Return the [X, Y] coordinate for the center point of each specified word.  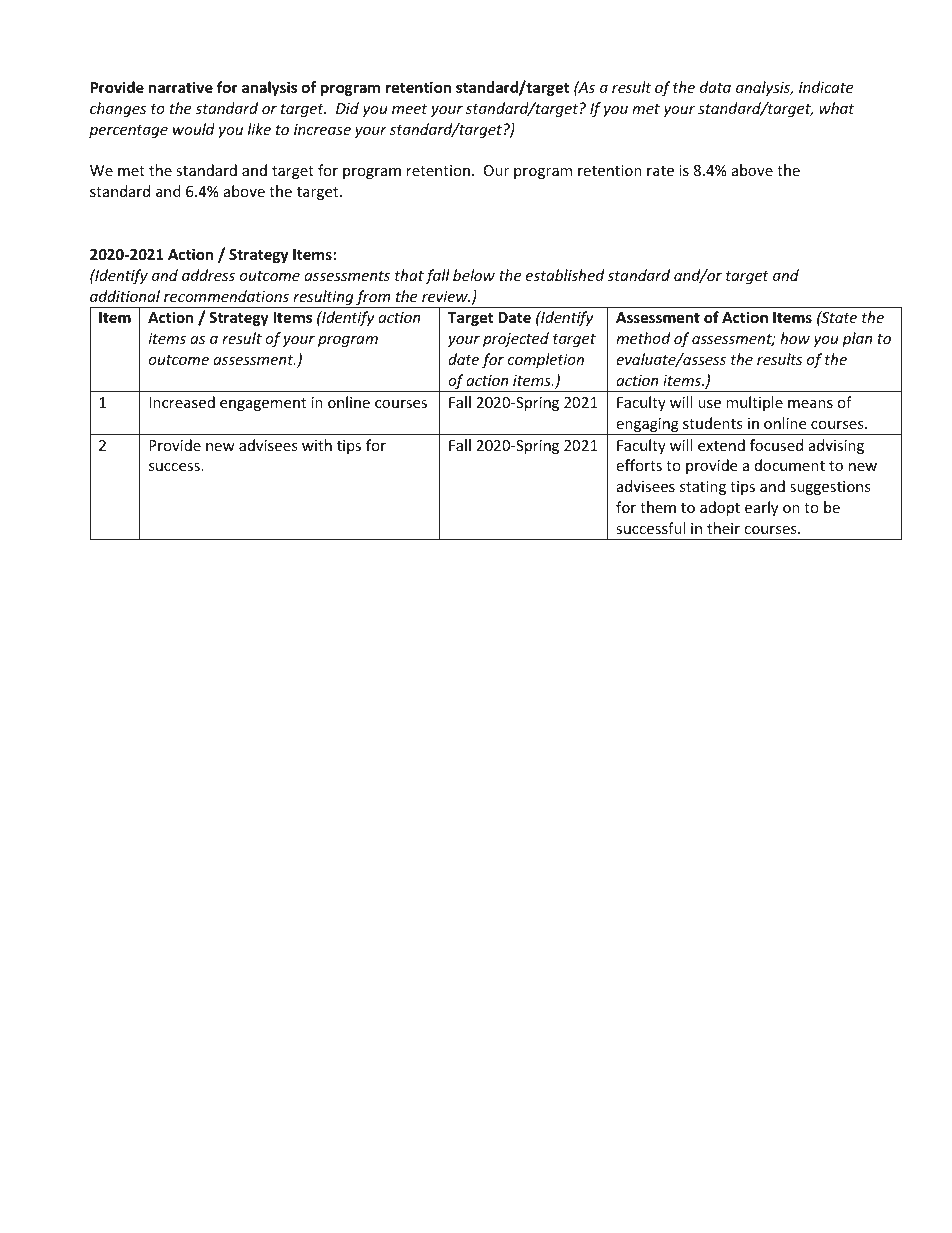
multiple [754, 403]
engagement [263, 404]
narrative [181, 87]
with [317, 445]
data [715, 87]
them [658, 507]
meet [409, 109]
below [474, 275]
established [565, 275]
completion [546, 360]
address [208, 275]
